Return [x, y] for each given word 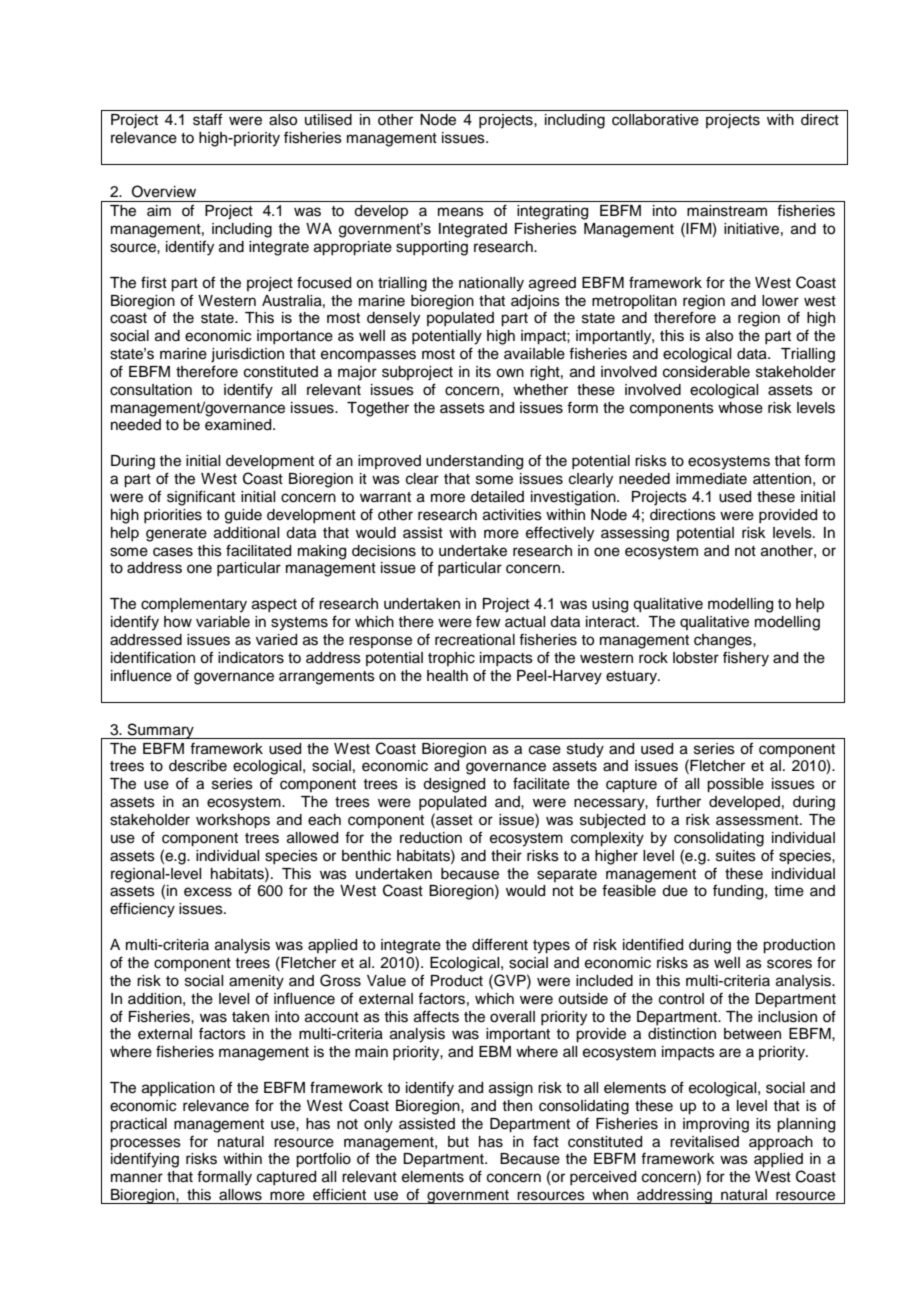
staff [207, 119]
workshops [233, 821]
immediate [711, 479]
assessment [758, 820]
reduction [431, 838]
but [458, 1142]
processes [145, 1144]
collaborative [655, 120]
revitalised [704, 1142]
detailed [497, 497]
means [461, 212]
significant [201, 498]
